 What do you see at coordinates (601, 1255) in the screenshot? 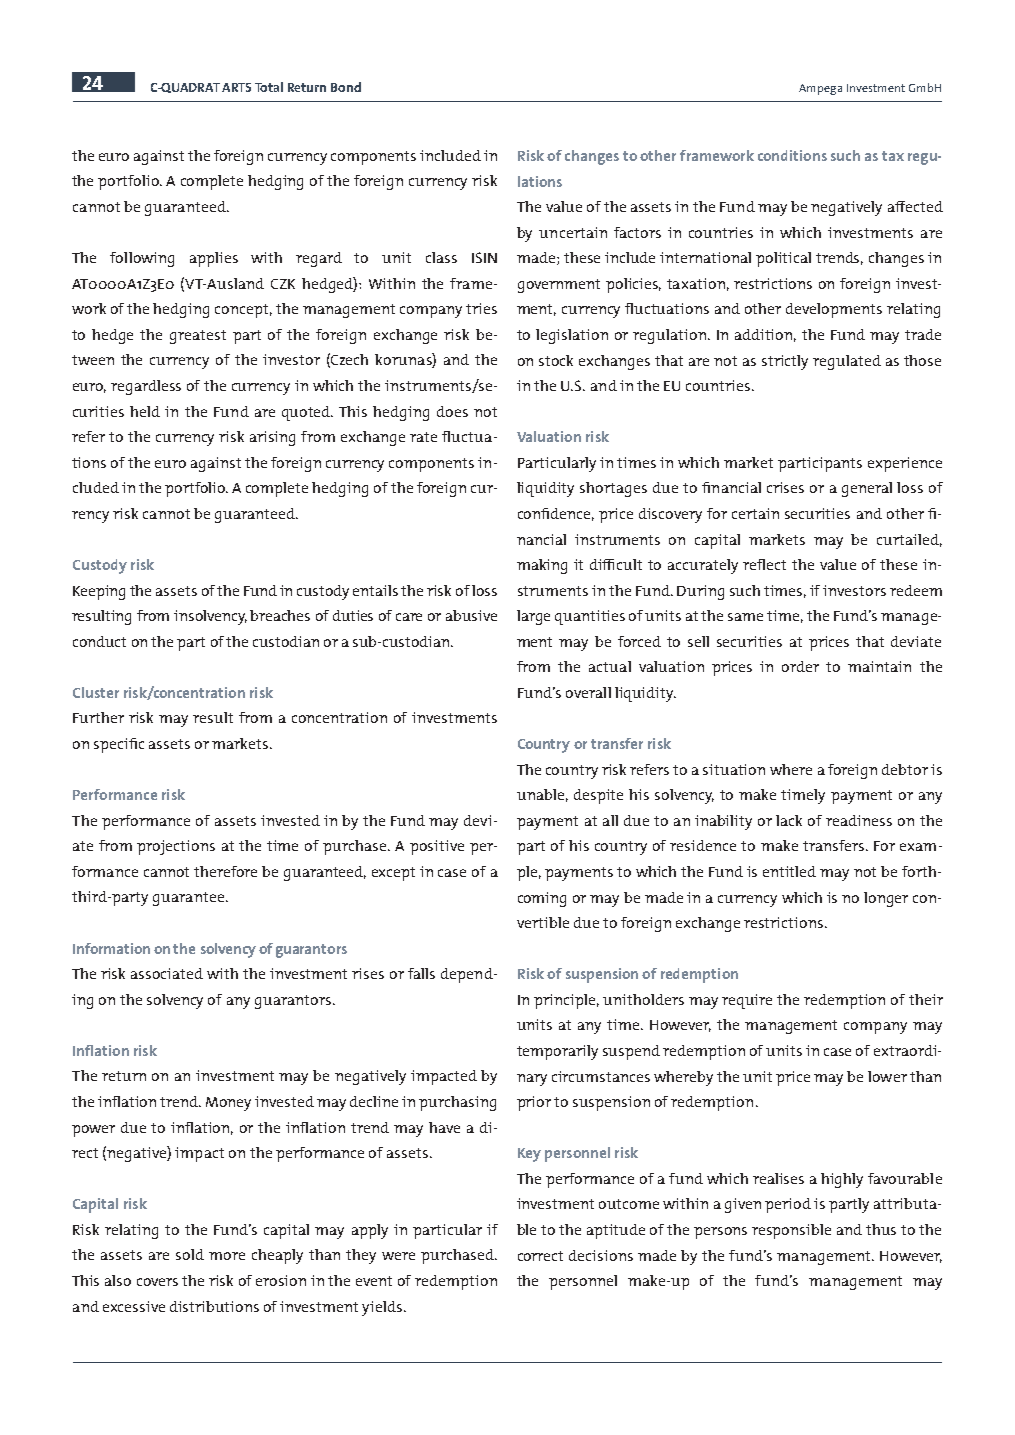
I see `decisions` at bounding box center [601, 1255].
